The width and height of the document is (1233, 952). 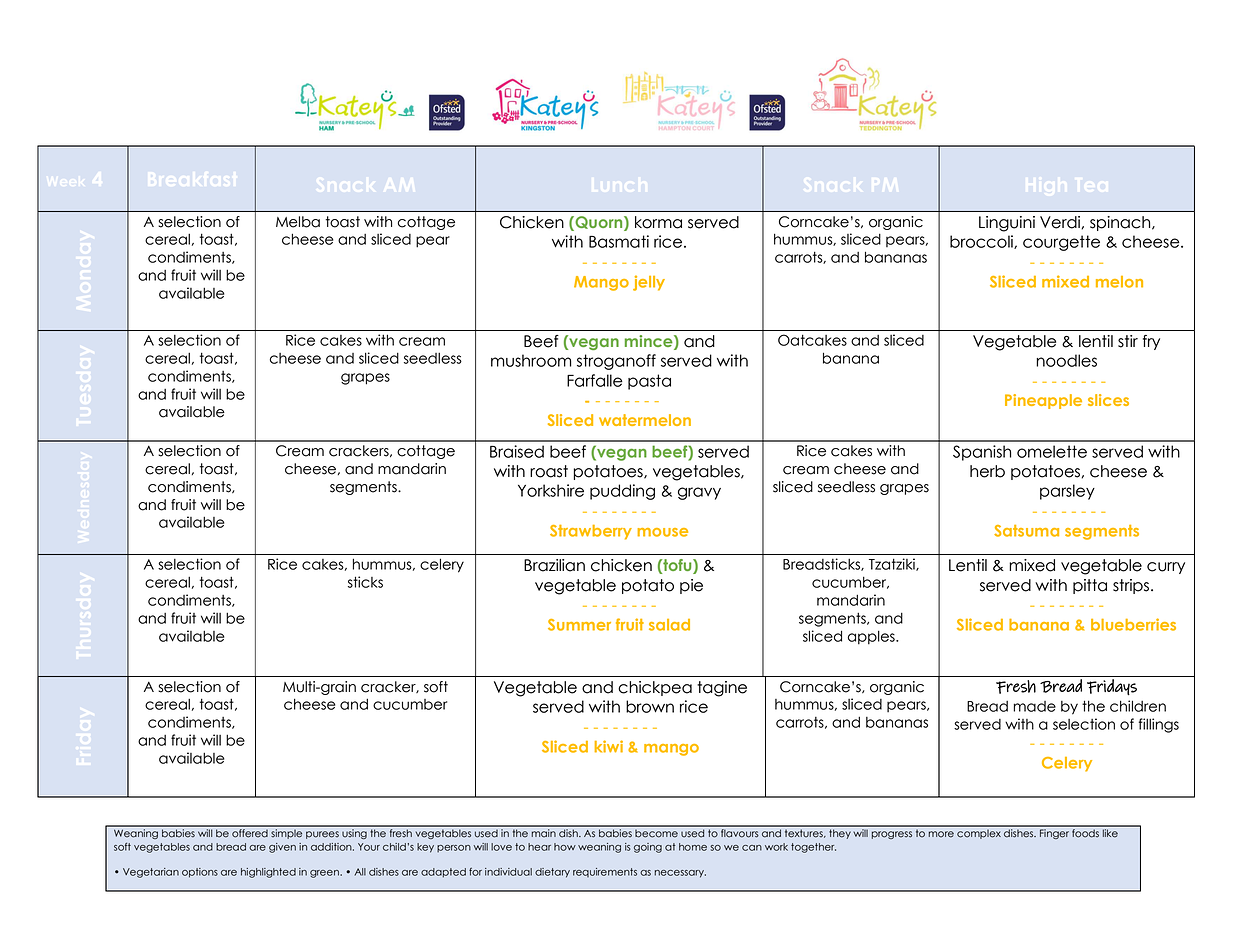 I want to click on Braised, so click(x=517, y=451).
